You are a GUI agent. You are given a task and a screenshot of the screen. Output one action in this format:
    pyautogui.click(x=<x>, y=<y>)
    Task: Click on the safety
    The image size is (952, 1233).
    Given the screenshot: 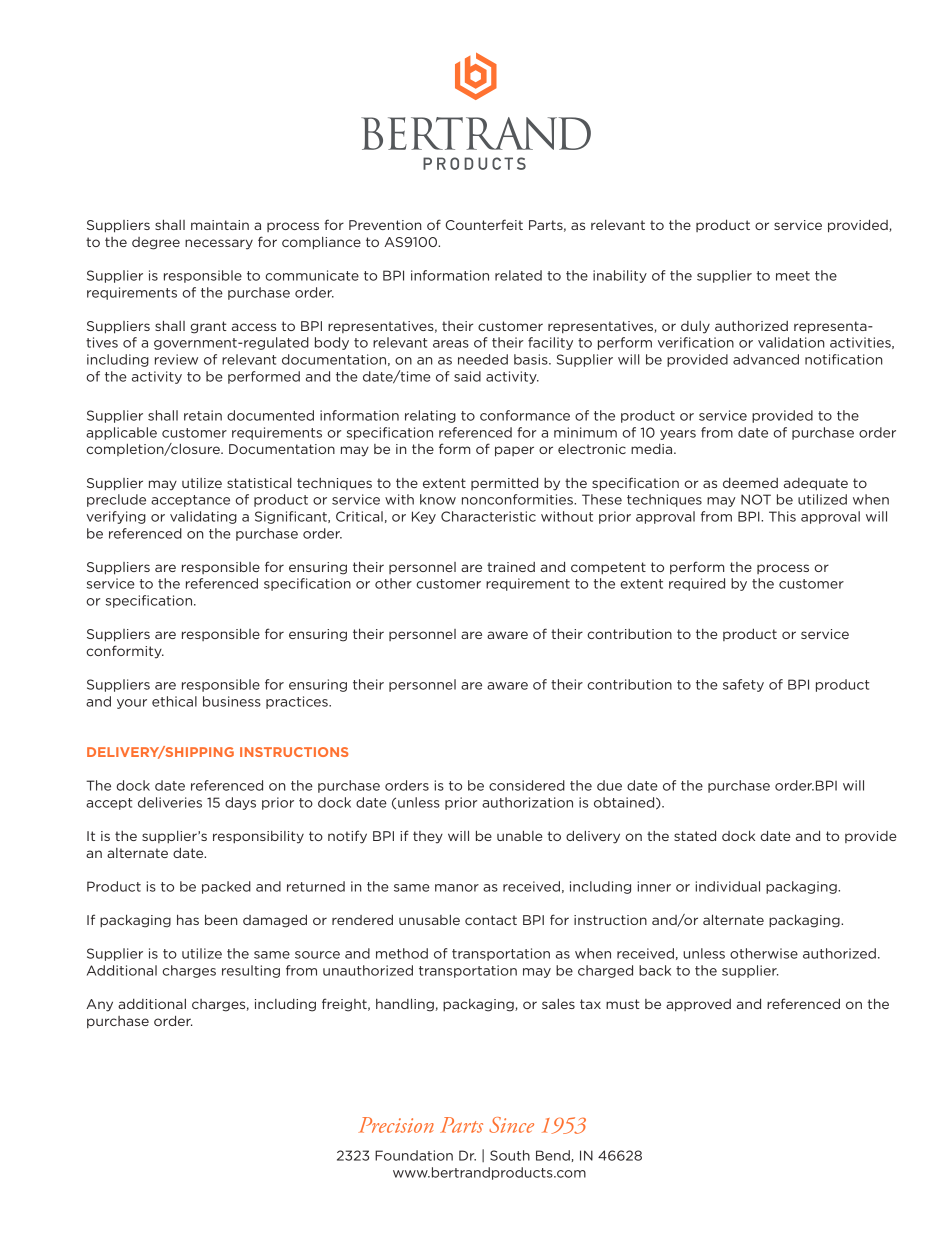 What is the action you would take?
    pyautogui.click(x=743, y=685)
